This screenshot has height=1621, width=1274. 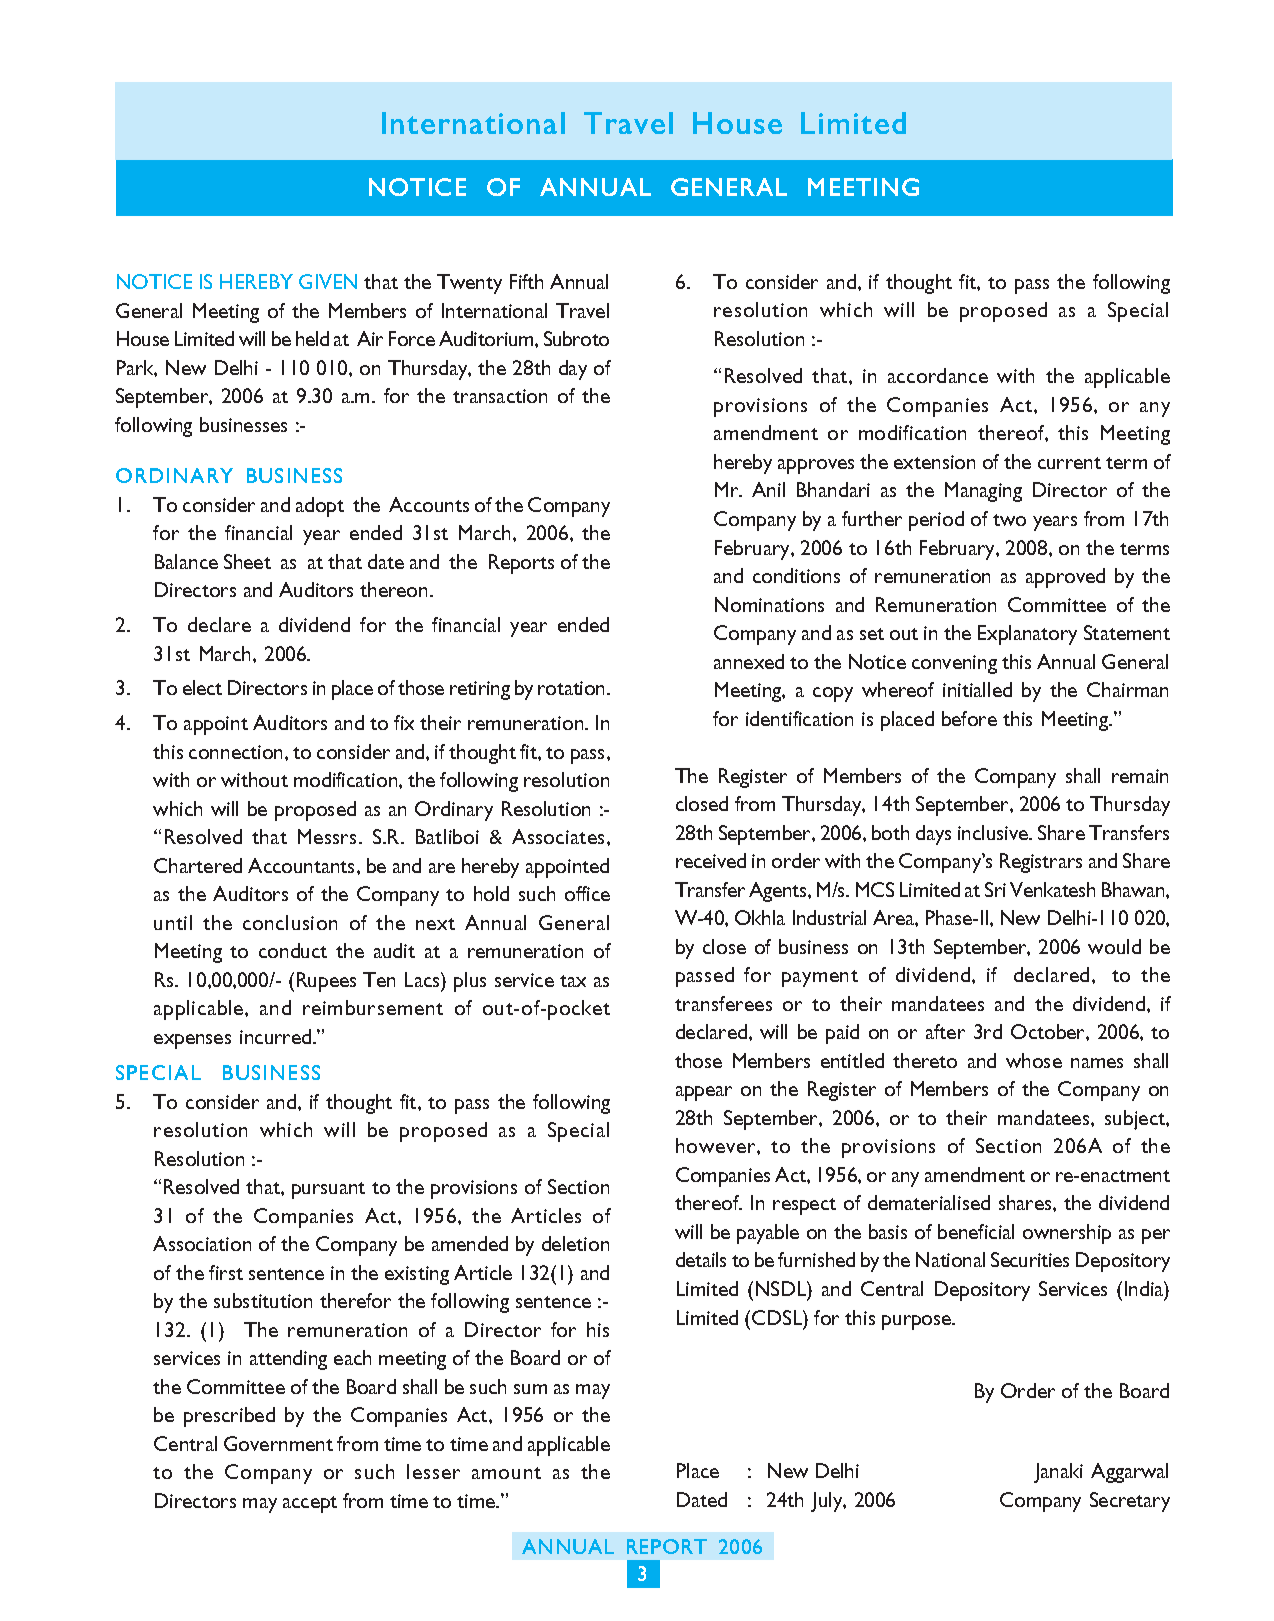 I want to click on pursuant, so click(x=328, y=1190).
